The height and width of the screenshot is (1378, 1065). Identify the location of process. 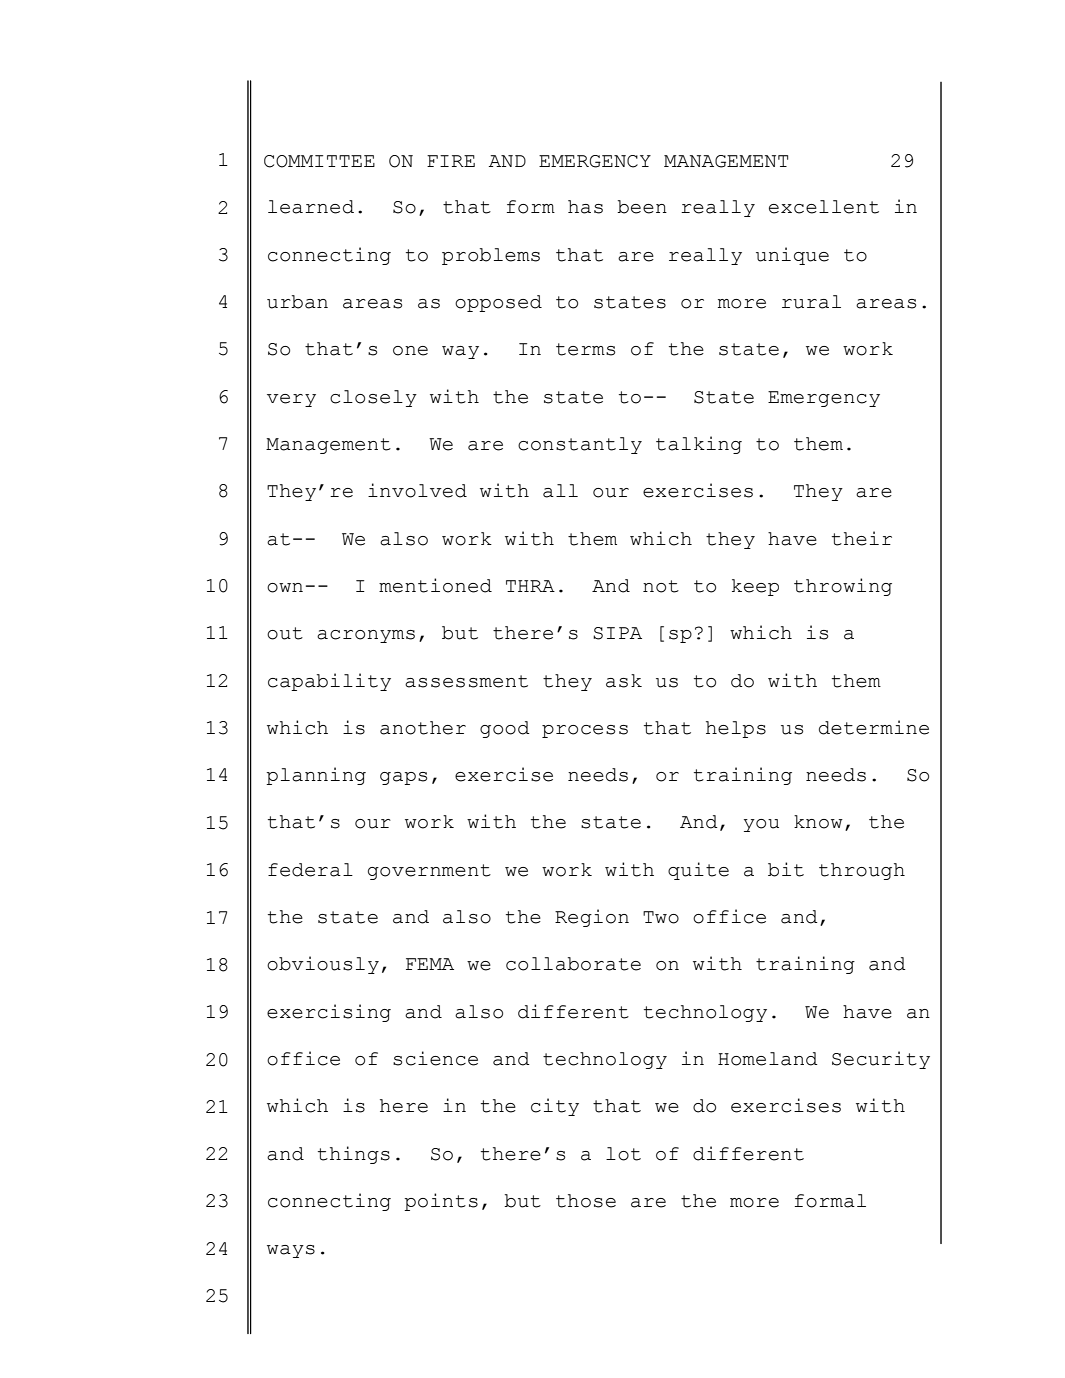
(585, 731).
